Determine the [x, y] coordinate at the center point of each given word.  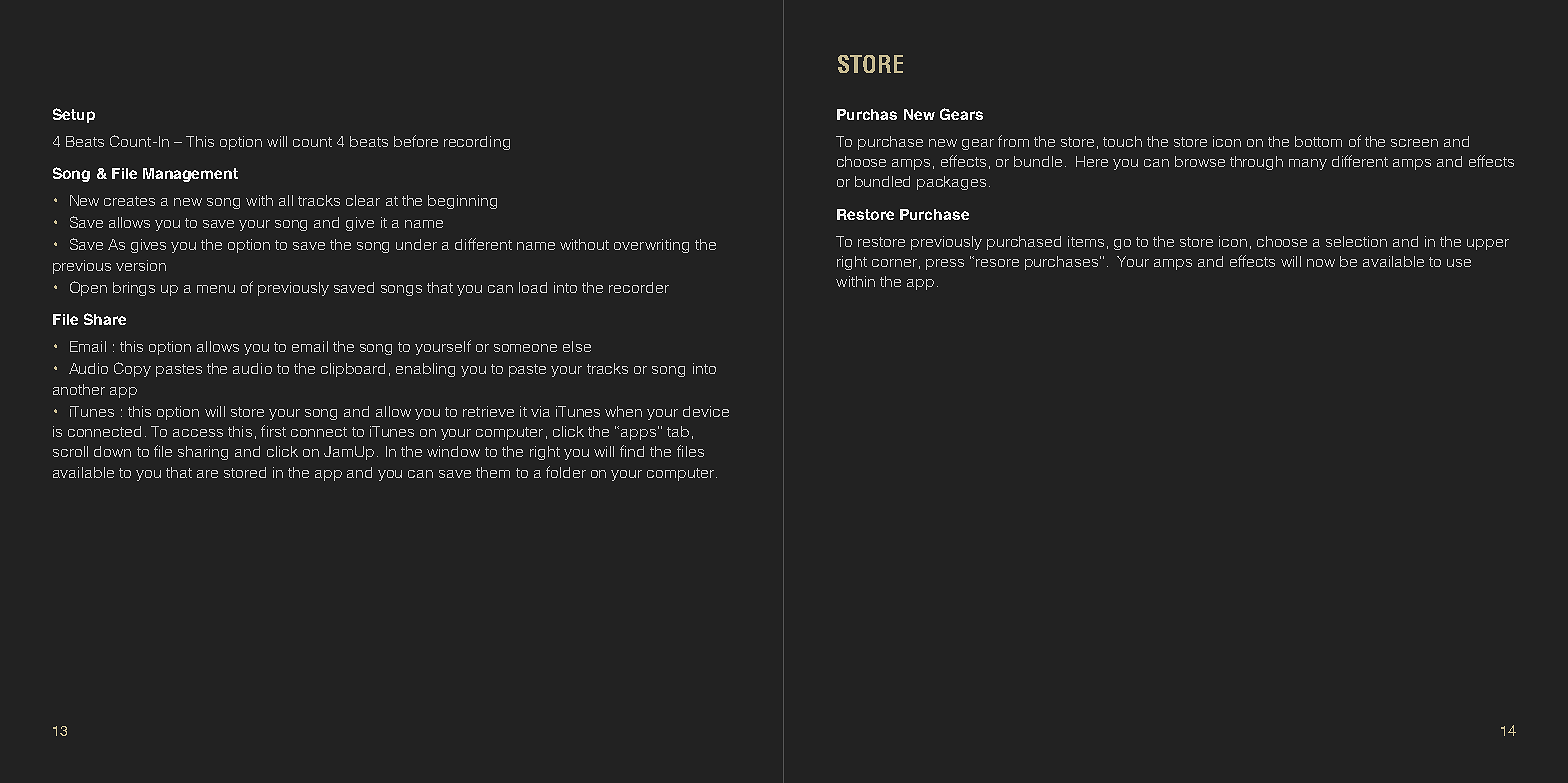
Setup [74, 115]
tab [678, 431]
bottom [1318, 141]
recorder [639, 287]
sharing [203, 453]
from [1013, 141]
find [632, 451]
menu [216, 289]
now [1321, 263]
